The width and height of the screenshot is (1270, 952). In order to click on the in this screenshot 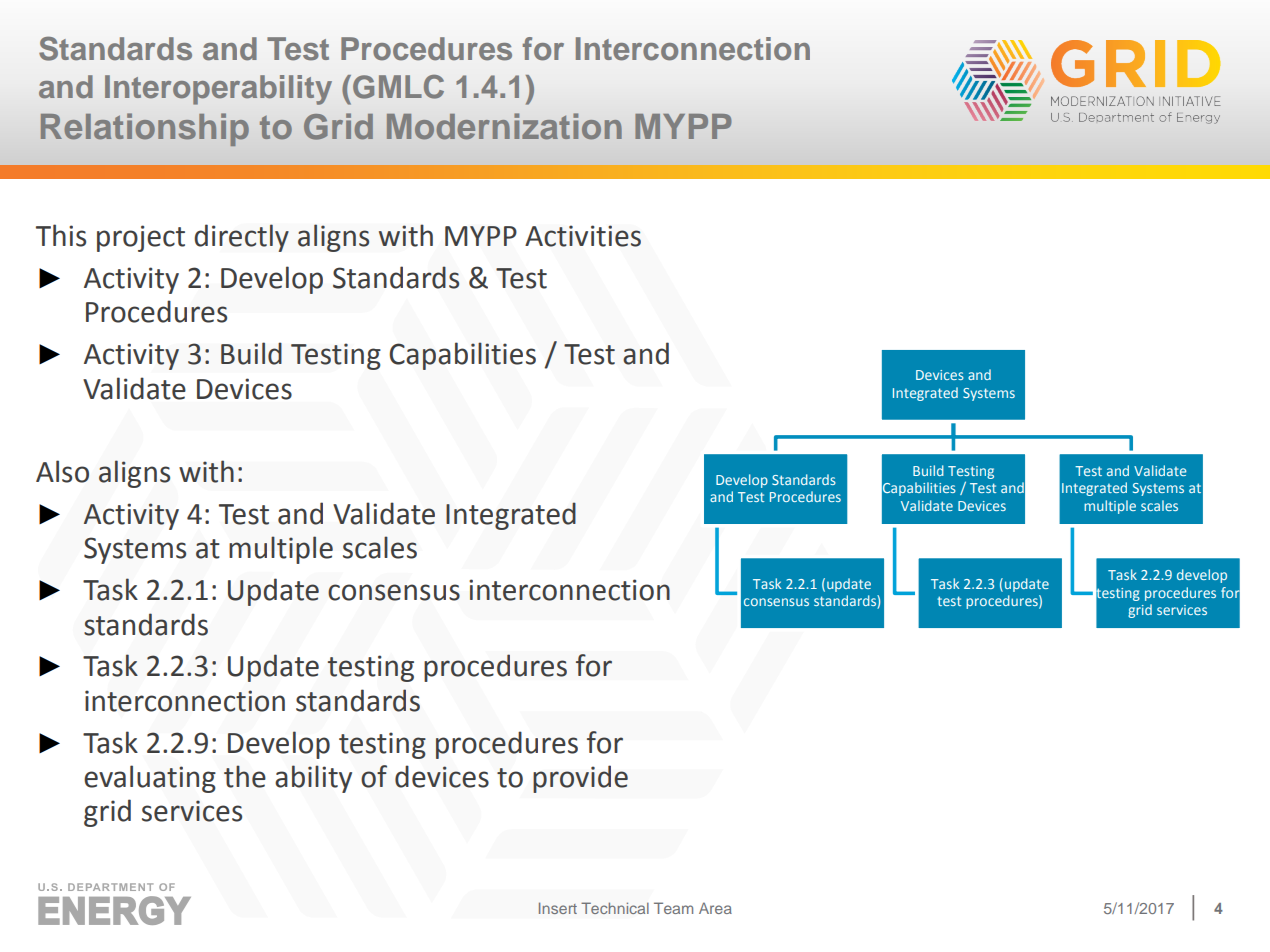, I will do `click(245, 776)`.
